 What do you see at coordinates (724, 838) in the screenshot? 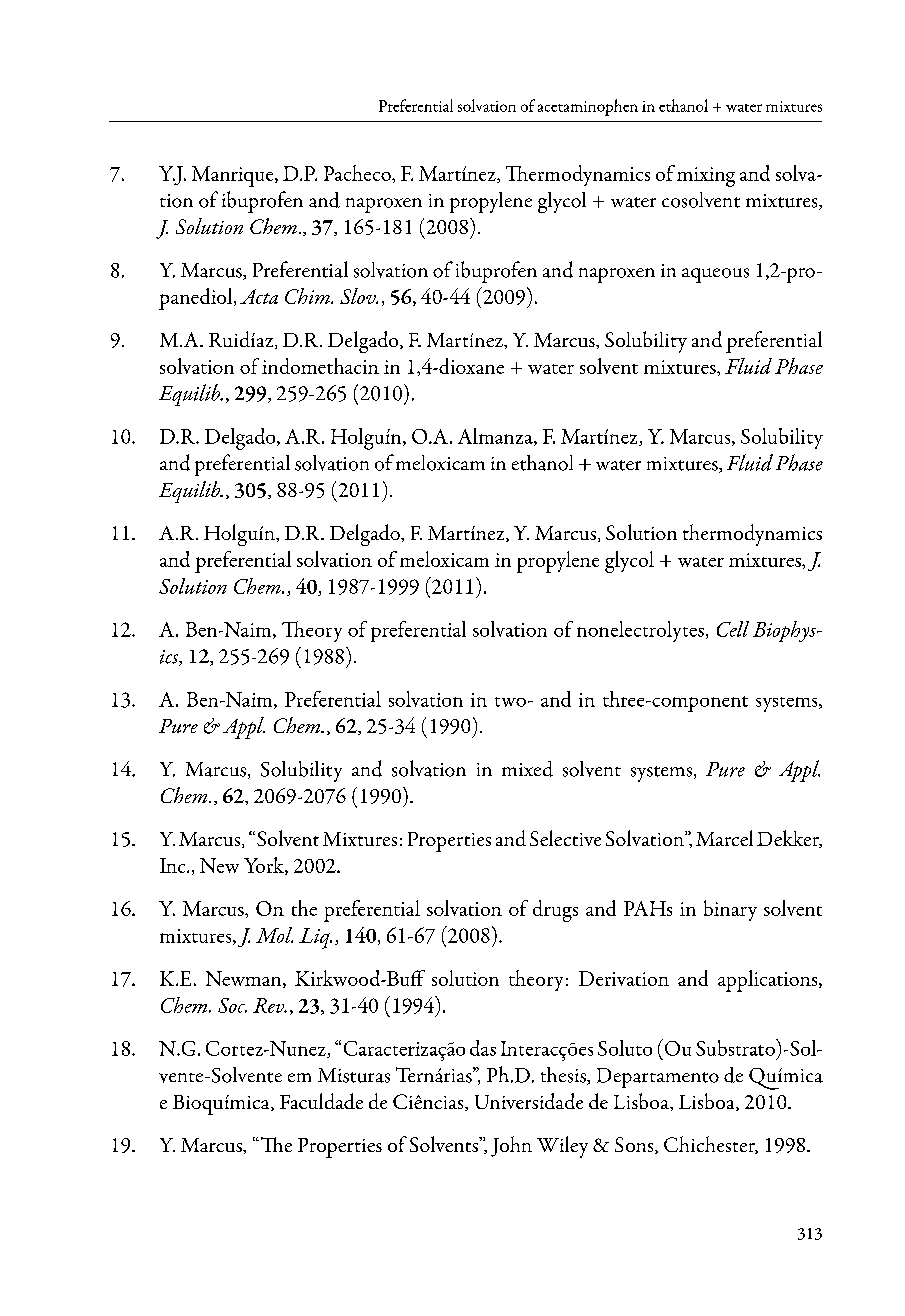
I see `Marcel` at bounding box center [724, 838].
